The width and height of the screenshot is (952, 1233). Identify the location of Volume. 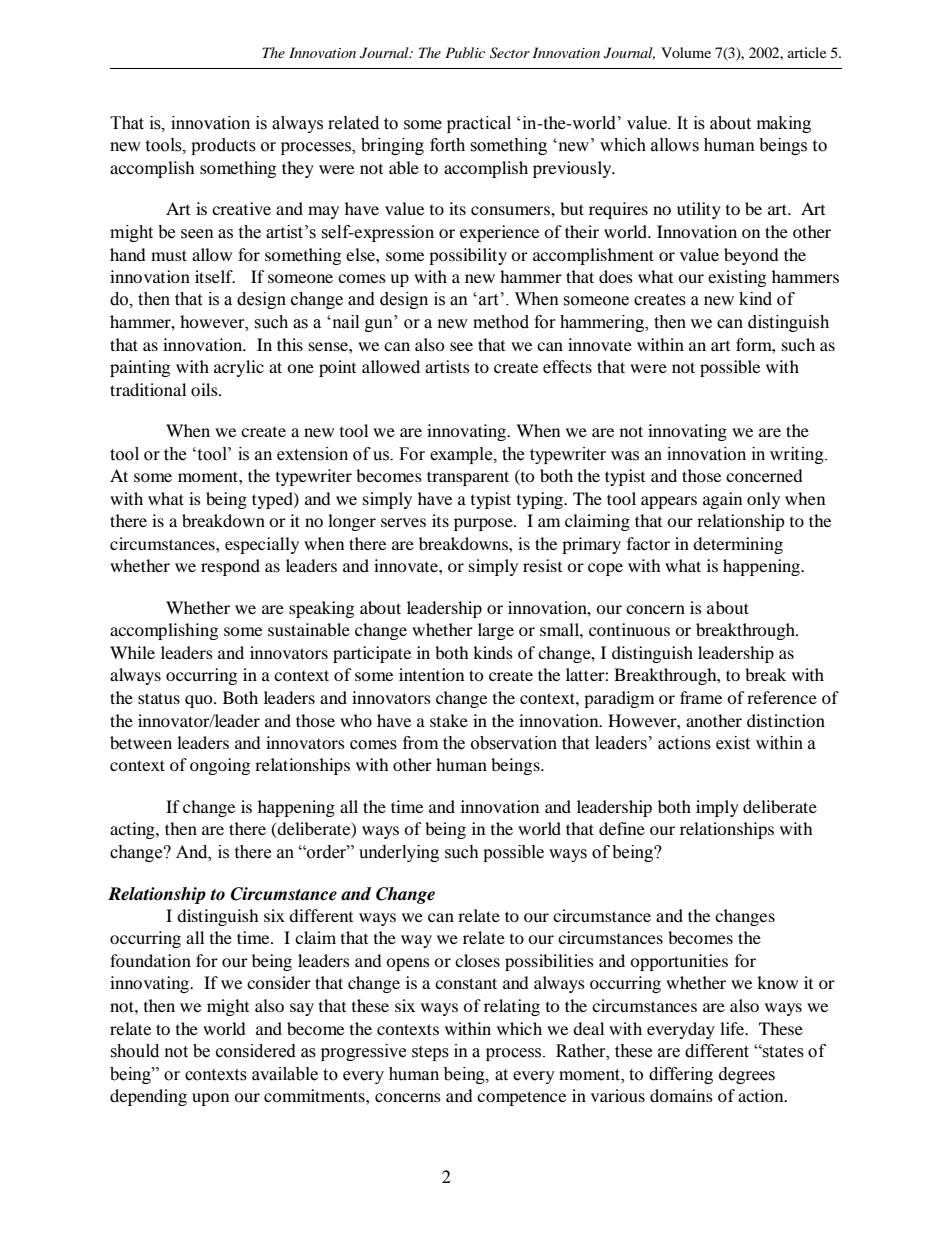
(686, 52).
